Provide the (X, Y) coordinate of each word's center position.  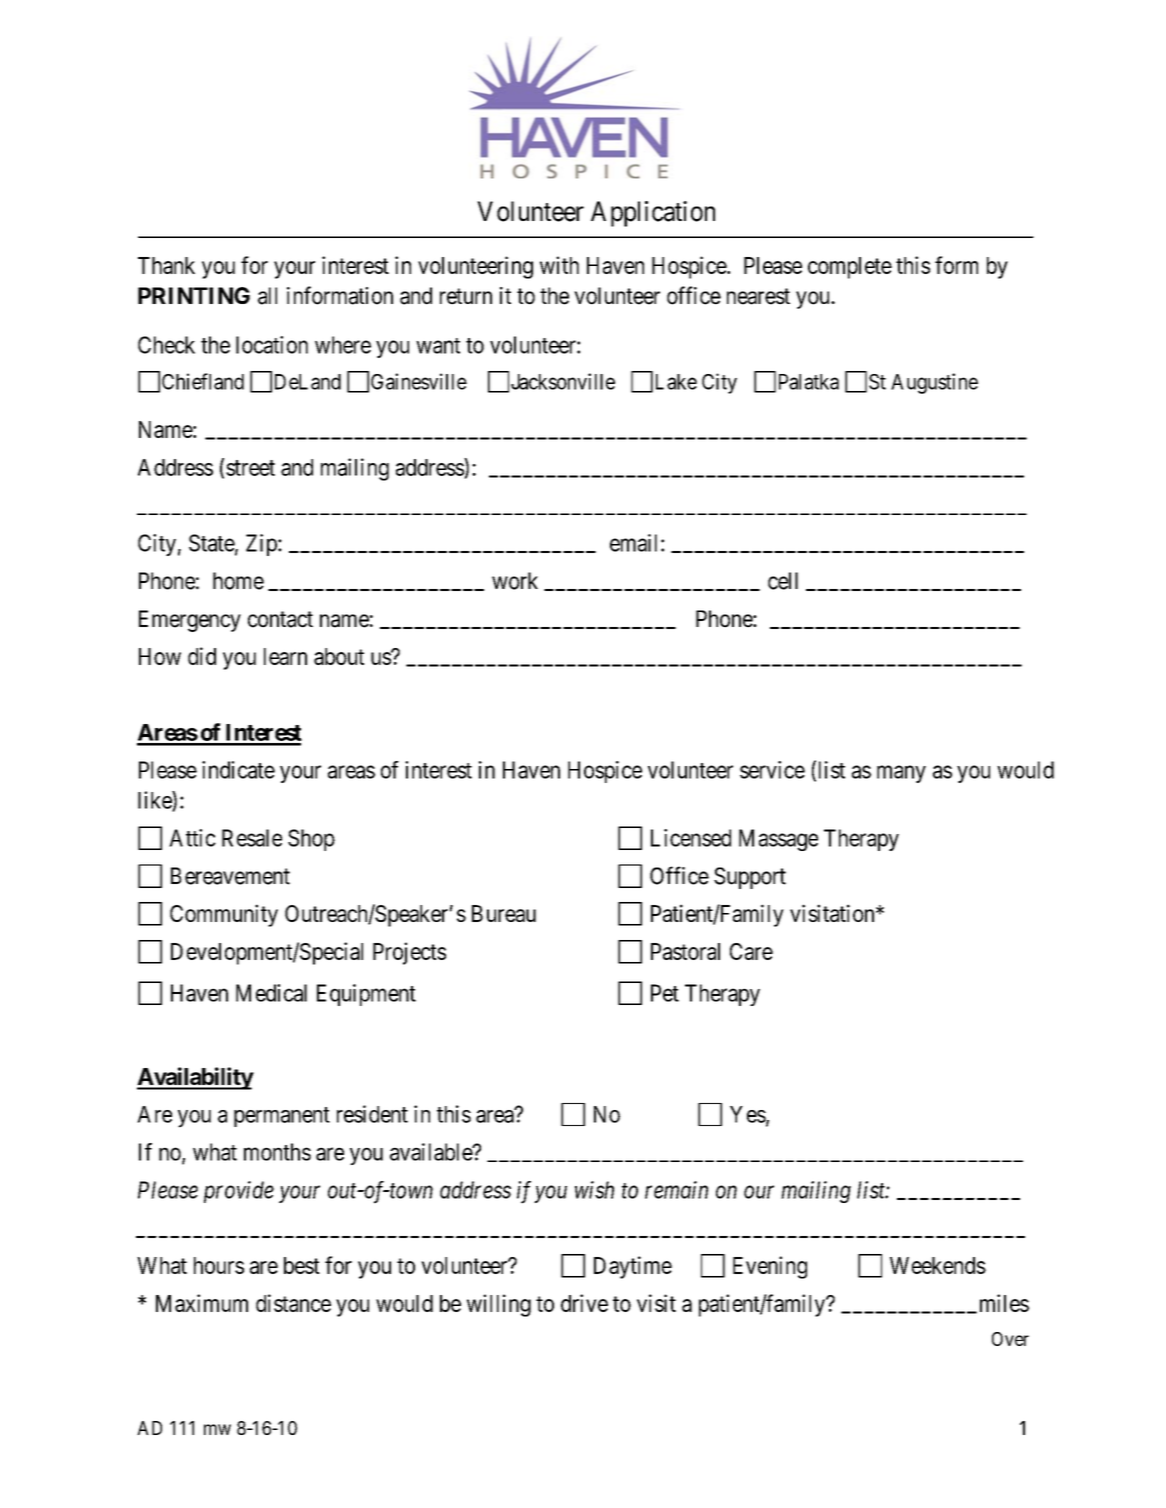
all (267, 296)
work (515, 581)
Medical (271, 993)
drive (584, 1303)
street (250, 468)
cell (783, 581)
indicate (238, 770)
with (559, 265)
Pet (665, 993)
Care (751, 951)
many (901, 774)
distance (293, 1303)
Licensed (691, 838)
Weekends (938, 1265)
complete (850, 268)
